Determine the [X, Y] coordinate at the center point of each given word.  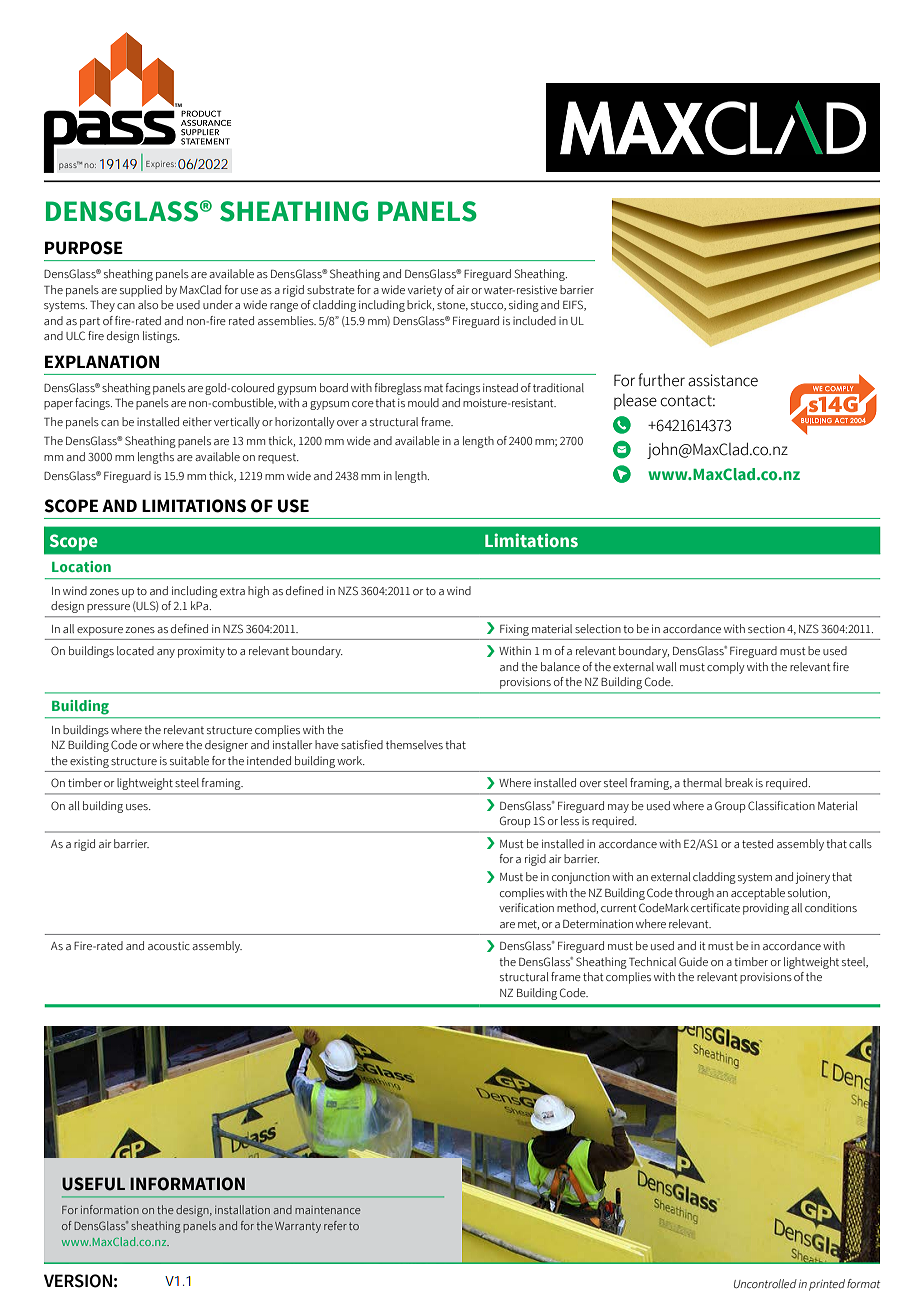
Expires [161, 165]
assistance [723, 380]
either [197, 421]
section [766, 628]
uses [138, 807]
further [661, 380]
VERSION [78, 1281]
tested [757, 843]
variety [425, 291]
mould [423, 402]
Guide [693, 961]
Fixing [514, 630]
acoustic [169, 946]
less [570, 820]
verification [526, 907]
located [135, 650]
